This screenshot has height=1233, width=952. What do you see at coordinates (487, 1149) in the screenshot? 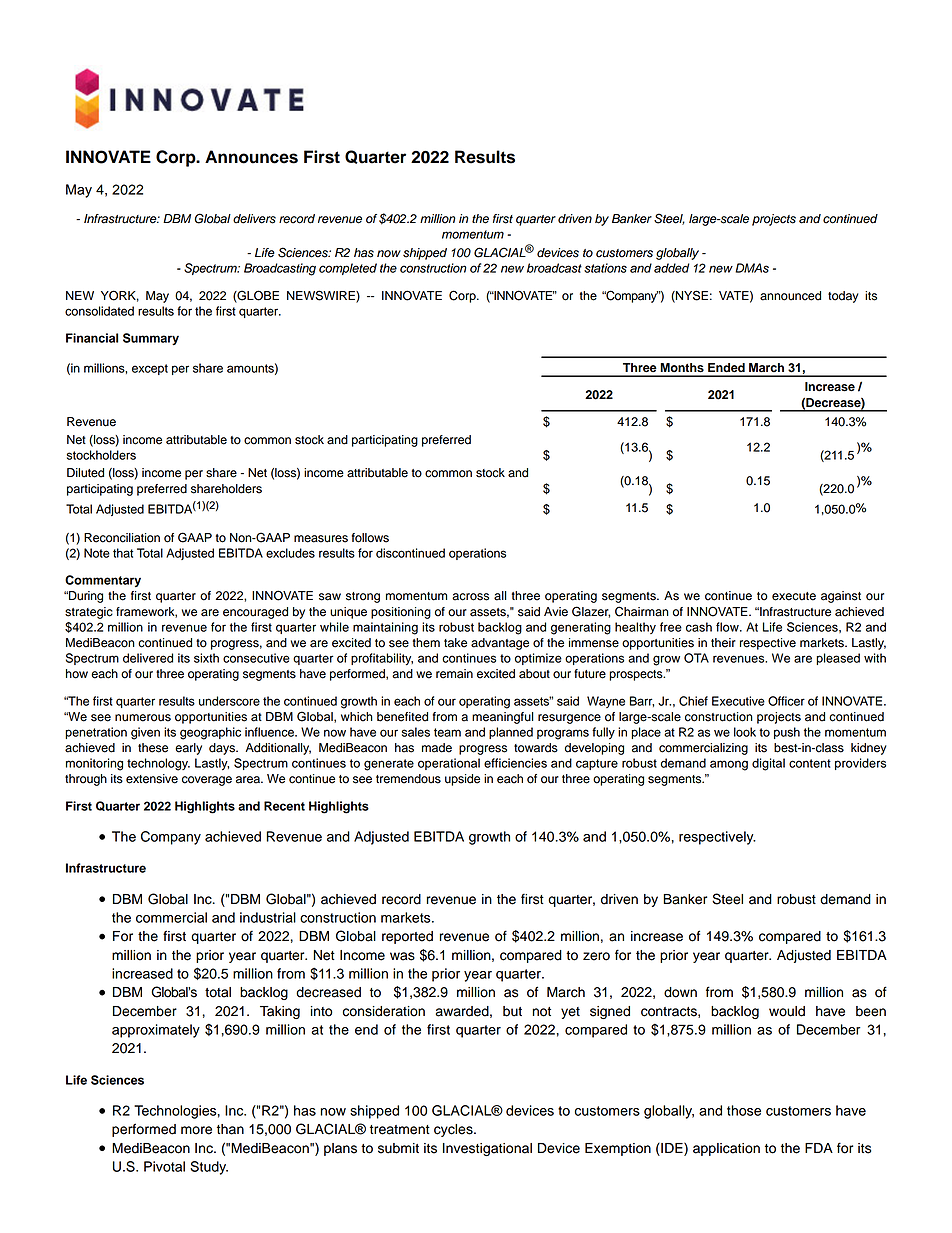
I see `Investigational` at bounding box center [487, 1149].
